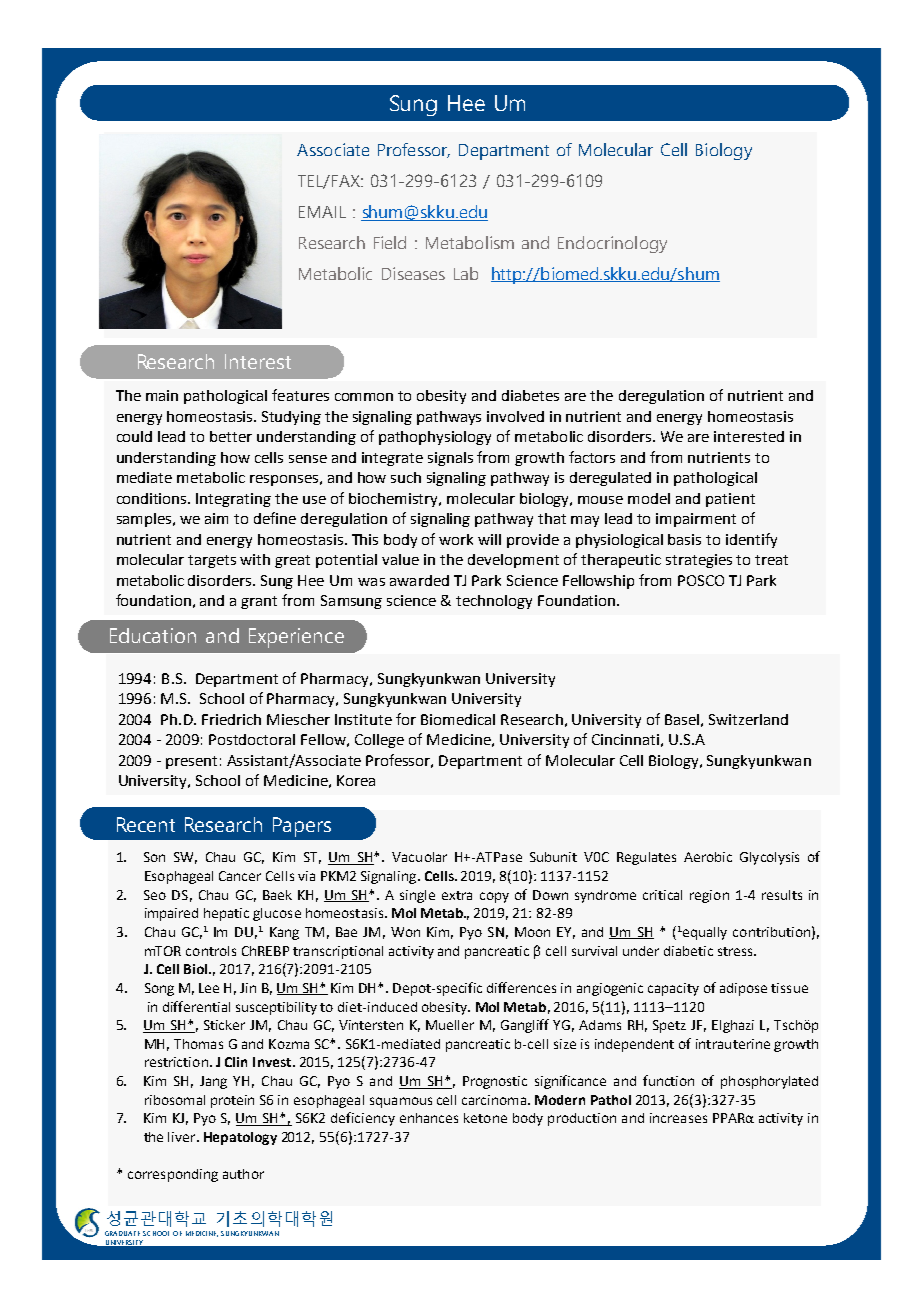 The width and height of the page is (924, 1308). I want to click on strategies, so click(699, 561).
